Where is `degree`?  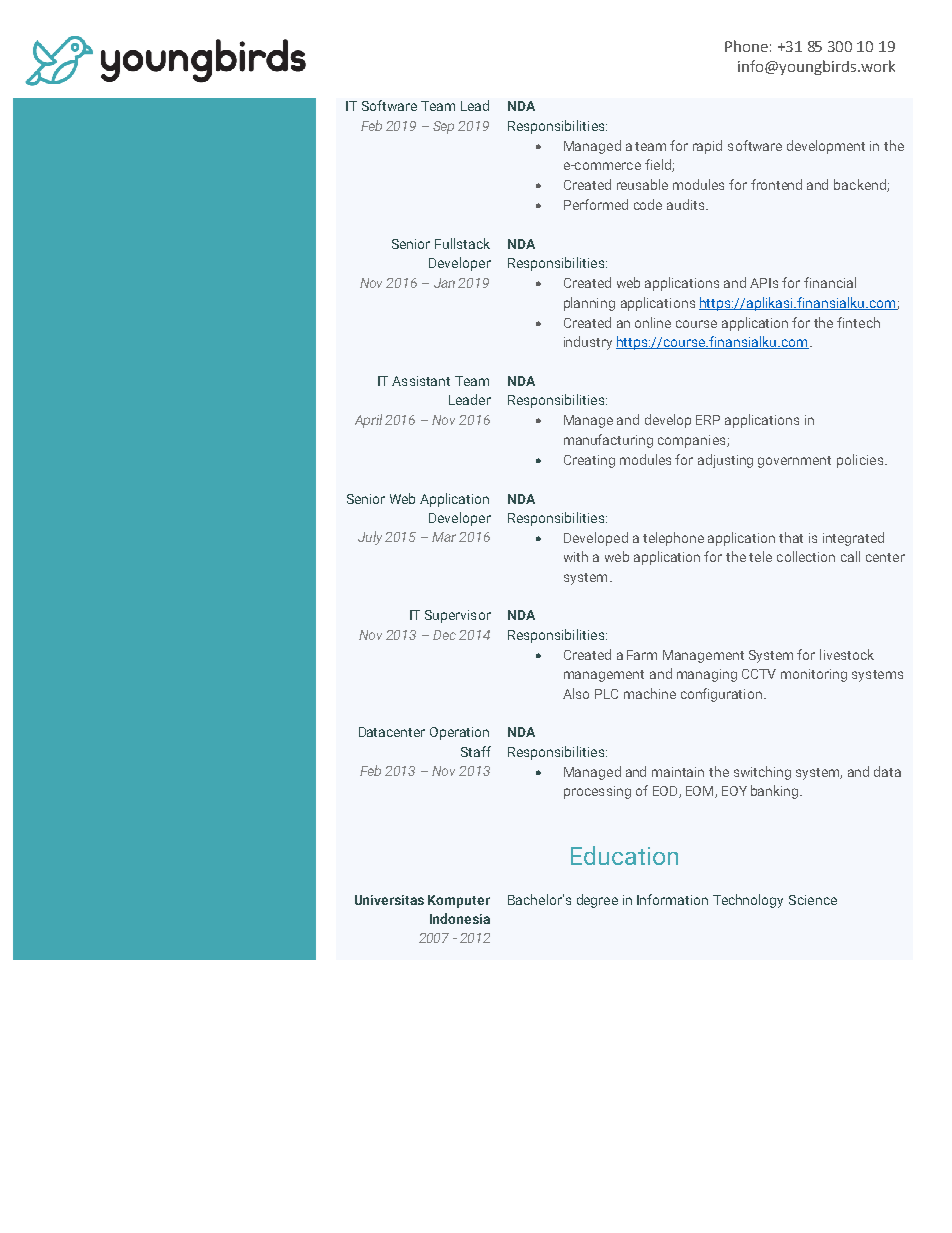 degree is located at coordinates (597, 901).
